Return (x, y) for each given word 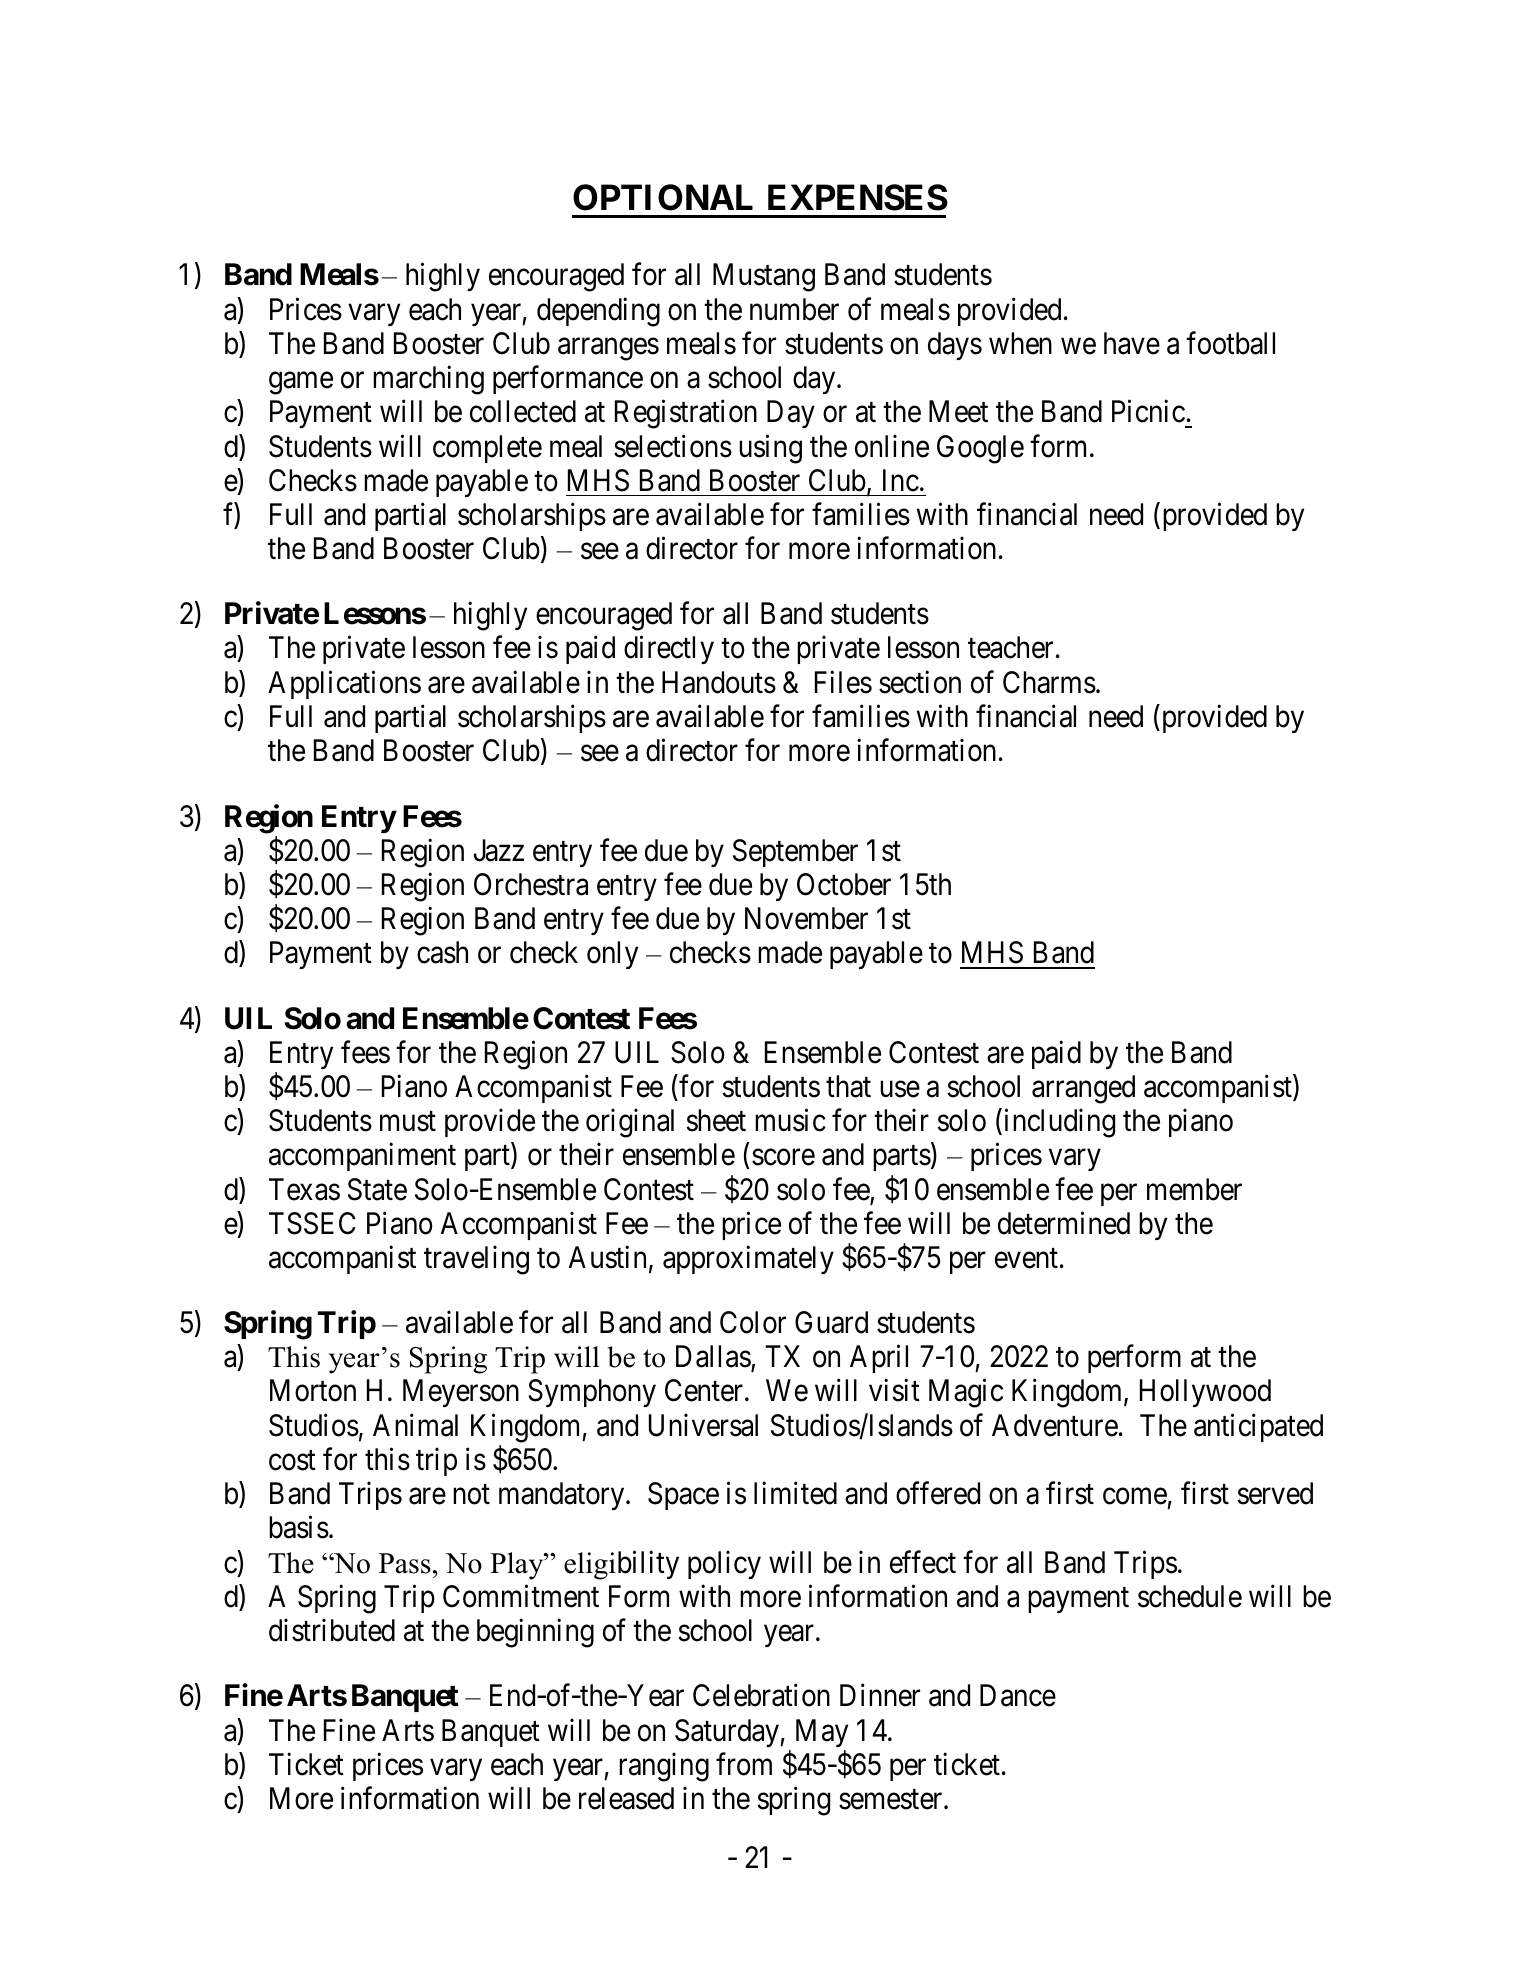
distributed (332, 1630)
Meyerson (461, 1393)
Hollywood (1205, 1393)
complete (487, 449)
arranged (1083, 1089)
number (794, 309)
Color (753, 1322)
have (1132, 343)
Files (843, 682)
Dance (1018, 1696)
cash (442, 952)
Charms (1049, 682)
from (744, 1764)
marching (428, 380)
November (806, 918)
